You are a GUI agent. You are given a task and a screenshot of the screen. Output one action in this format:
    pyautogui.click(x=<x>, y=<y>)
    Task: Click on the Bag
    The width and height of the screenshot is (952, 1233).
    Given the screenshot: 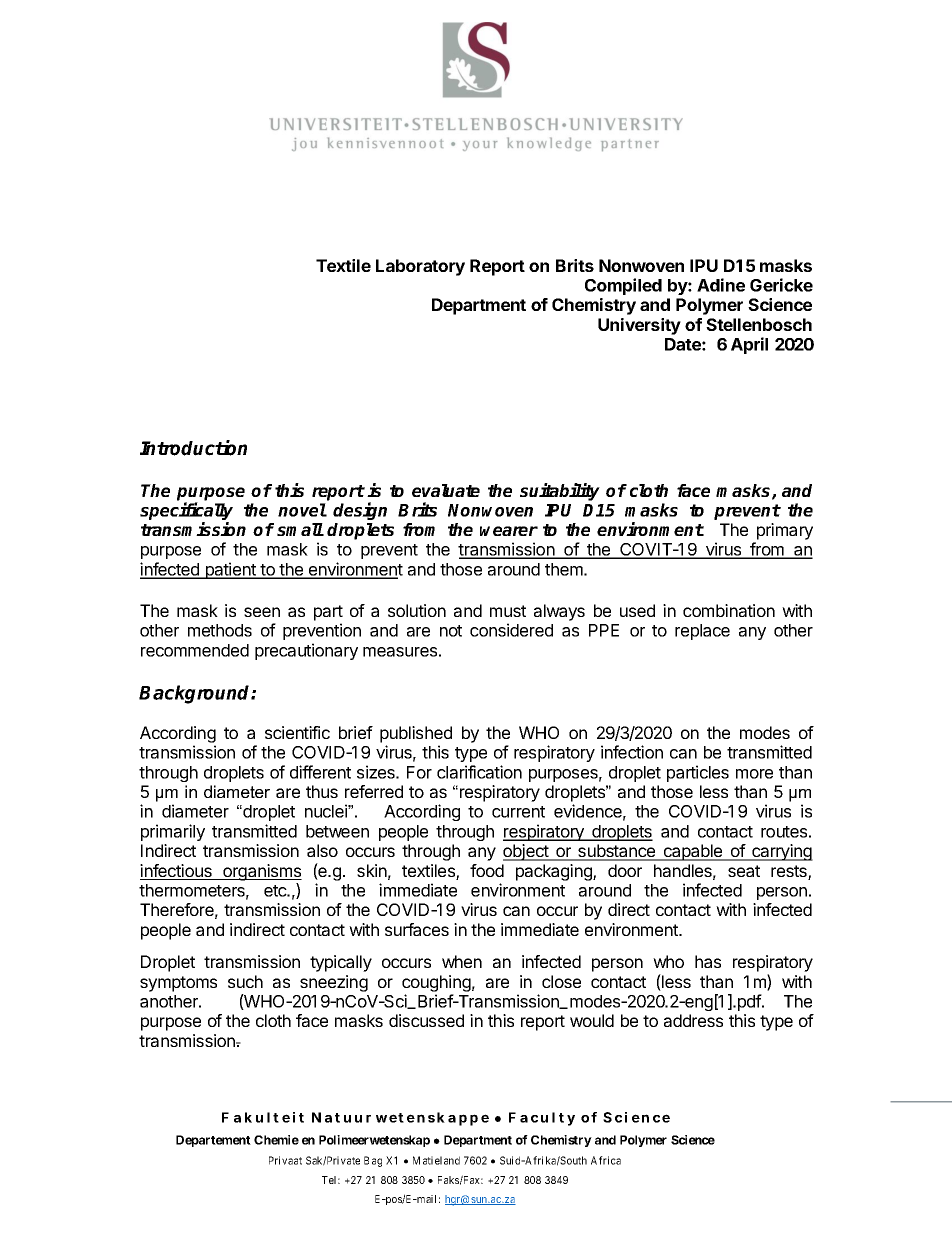 What is the action you would take?
    pyautogui.click(x=373, y=1161)
